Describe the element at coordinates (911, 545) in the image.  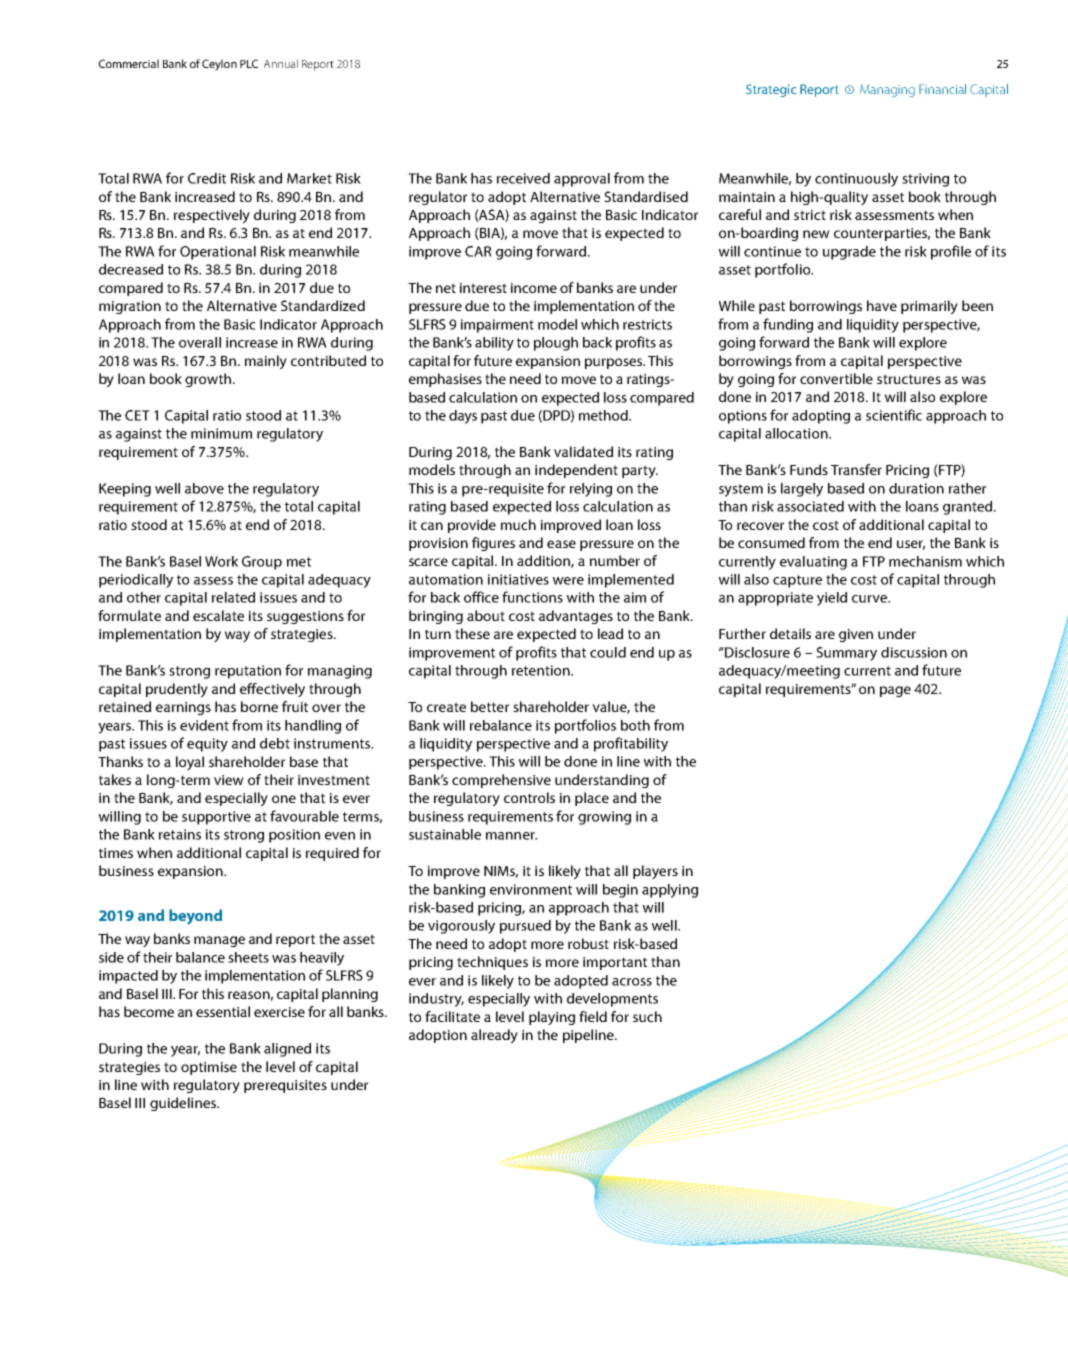
I see `user` at that location.
